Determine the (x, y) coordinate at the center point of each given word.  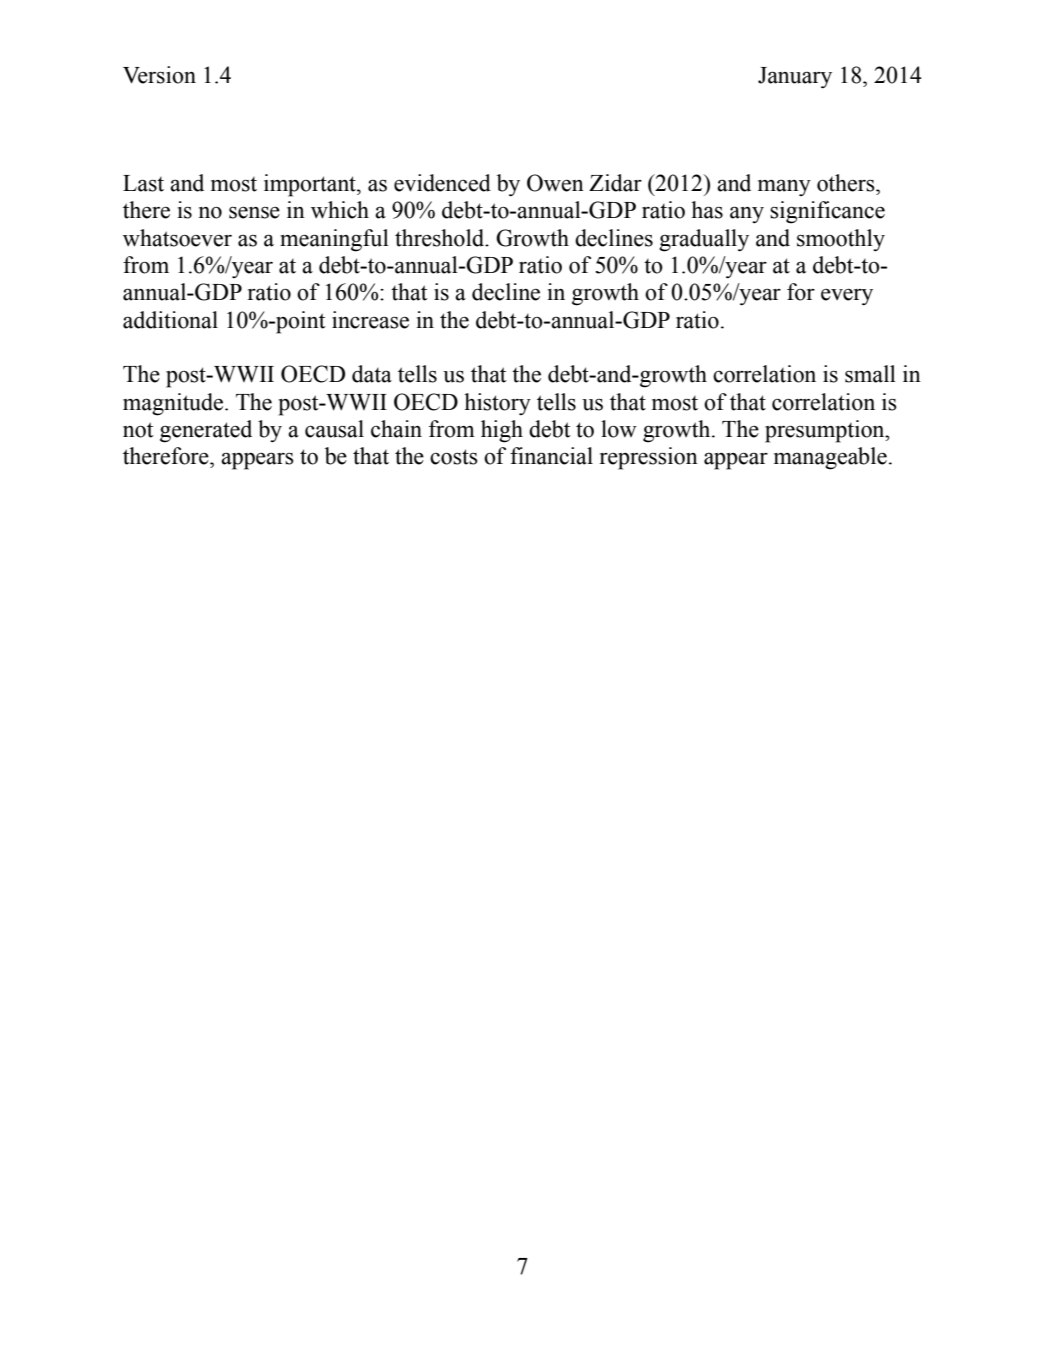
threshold (441, 238)
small (870, 374)
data (372, 374)
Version (159, 75)
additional (170, 320)
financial (551, 456)
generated (206, 431)
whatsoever (177, 238)
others (847, 183)
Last (143, 183)
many (784, 187)
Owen (555, 183)
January (795, 78)
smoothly (841, 240)
